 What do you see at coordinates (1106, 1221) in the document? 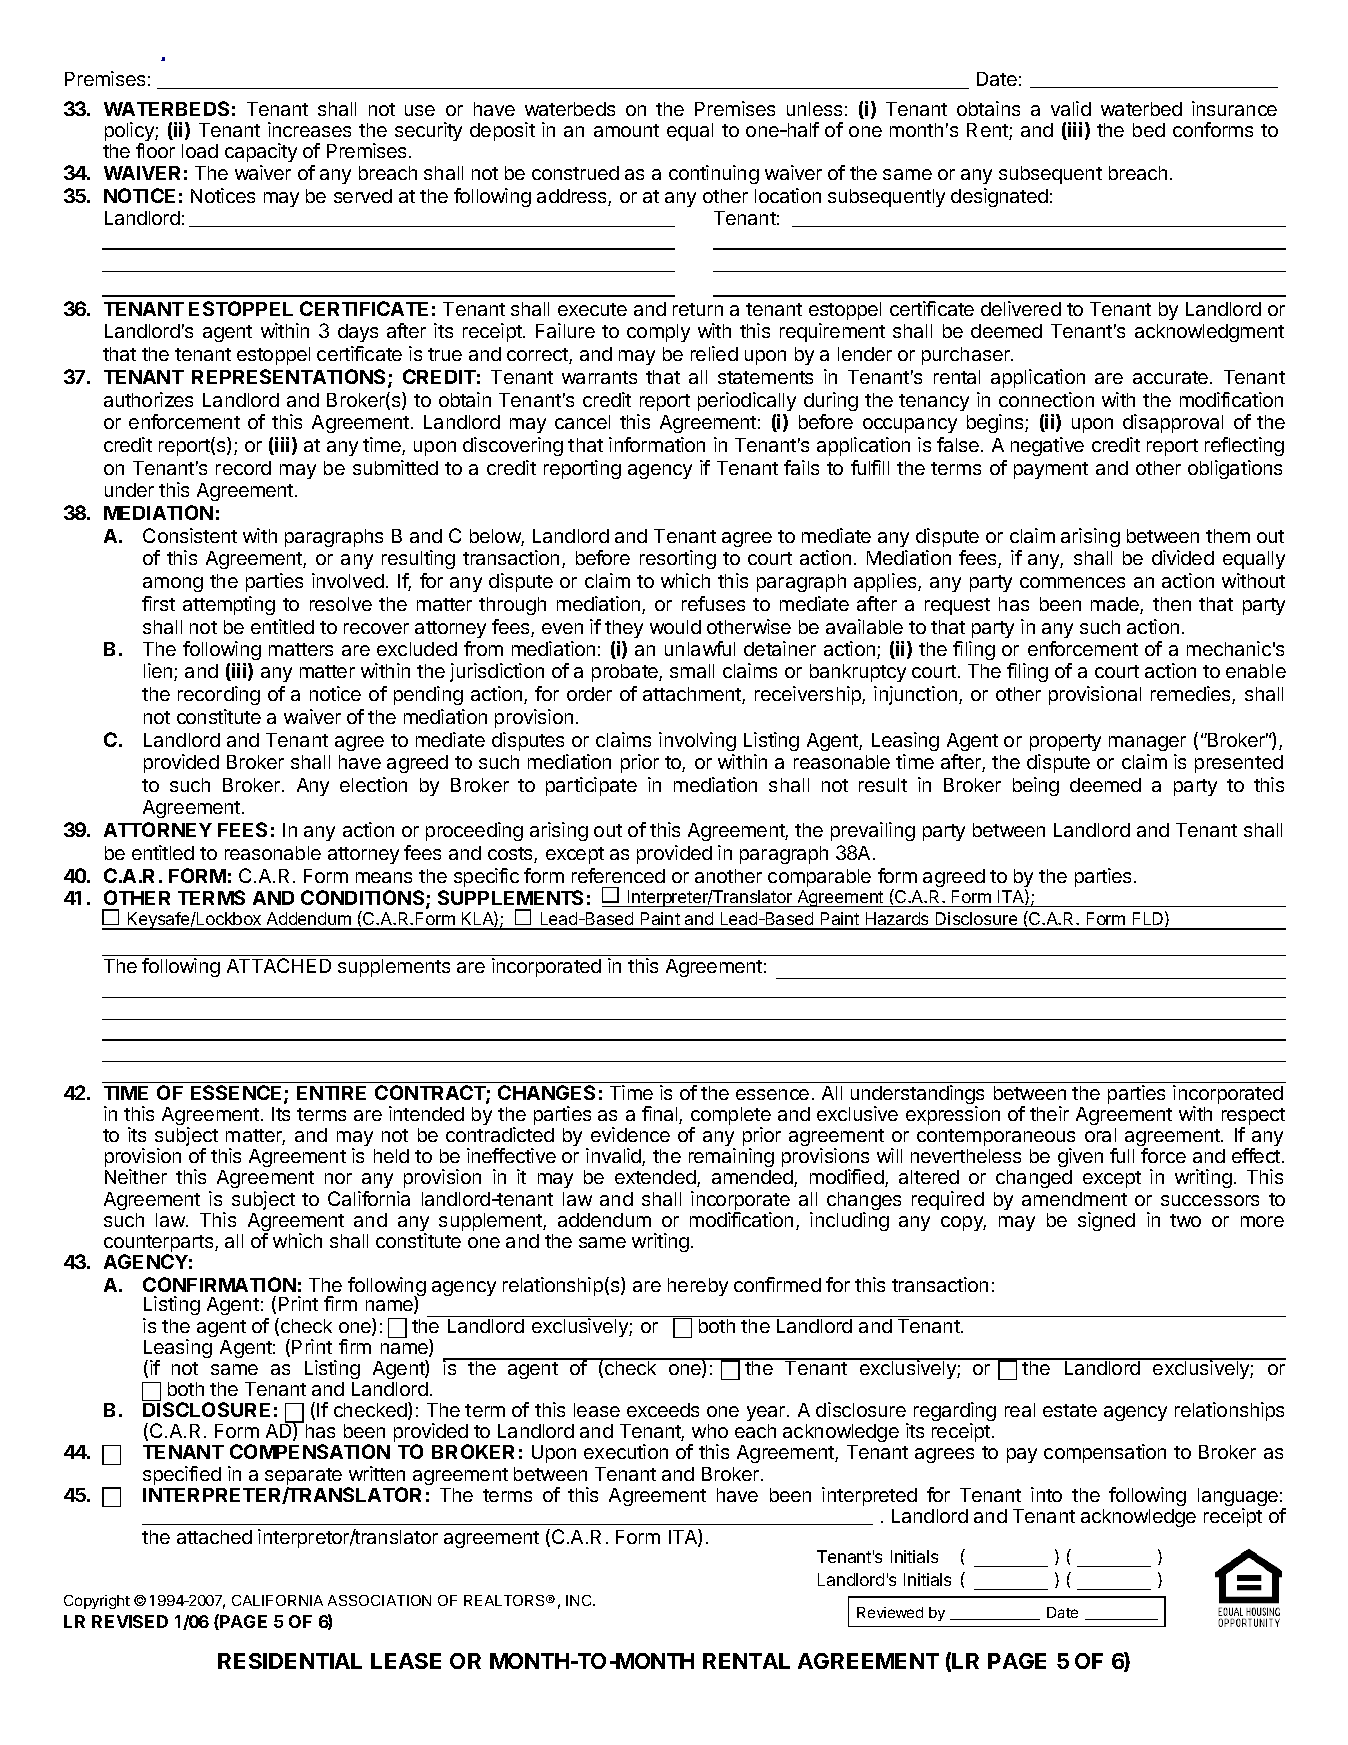
I see `signed` at bounding box center [1106, 1221].
